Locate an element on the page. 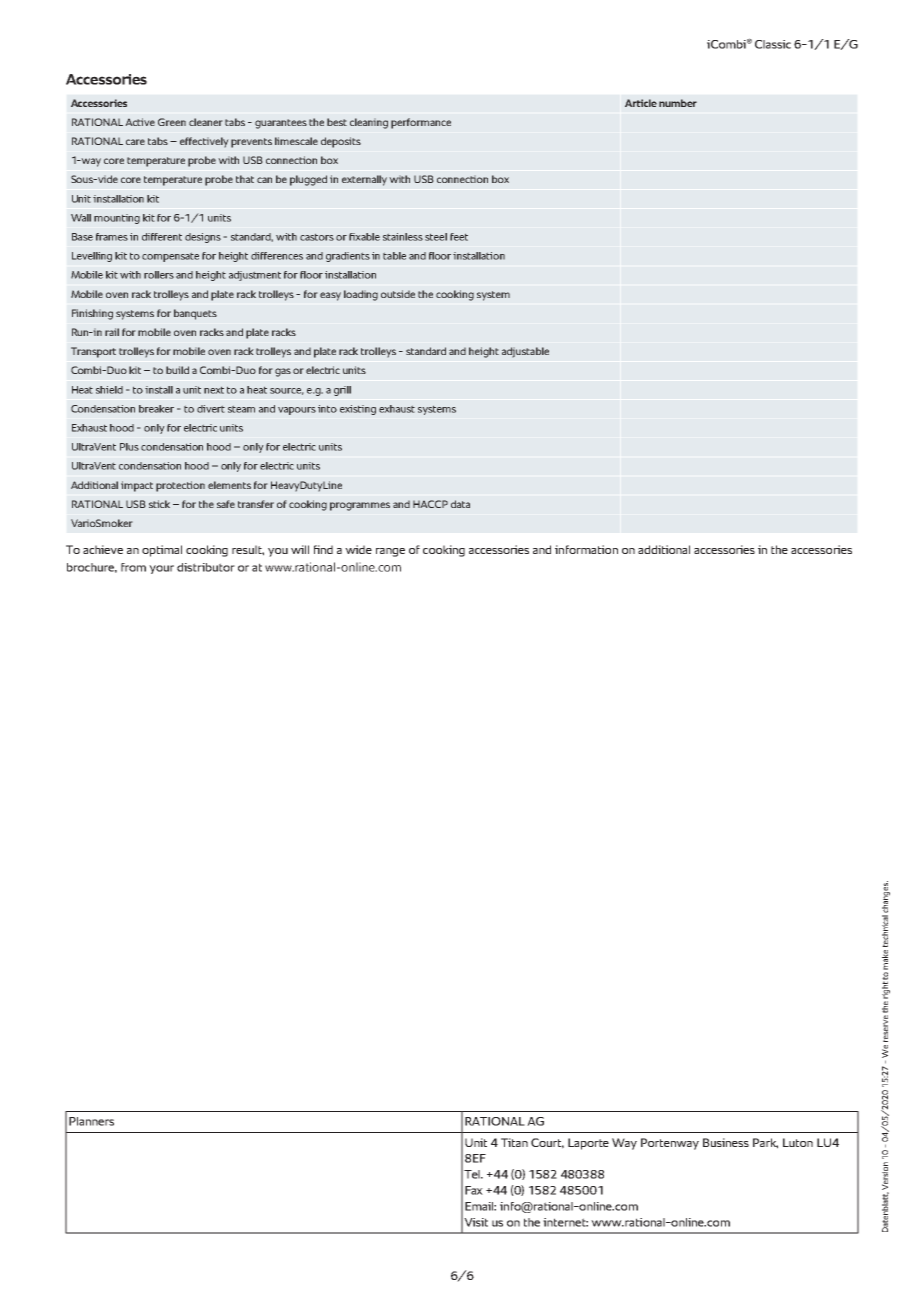 The image size is (924, 1308). Green is located at coordinates (172, 122).
